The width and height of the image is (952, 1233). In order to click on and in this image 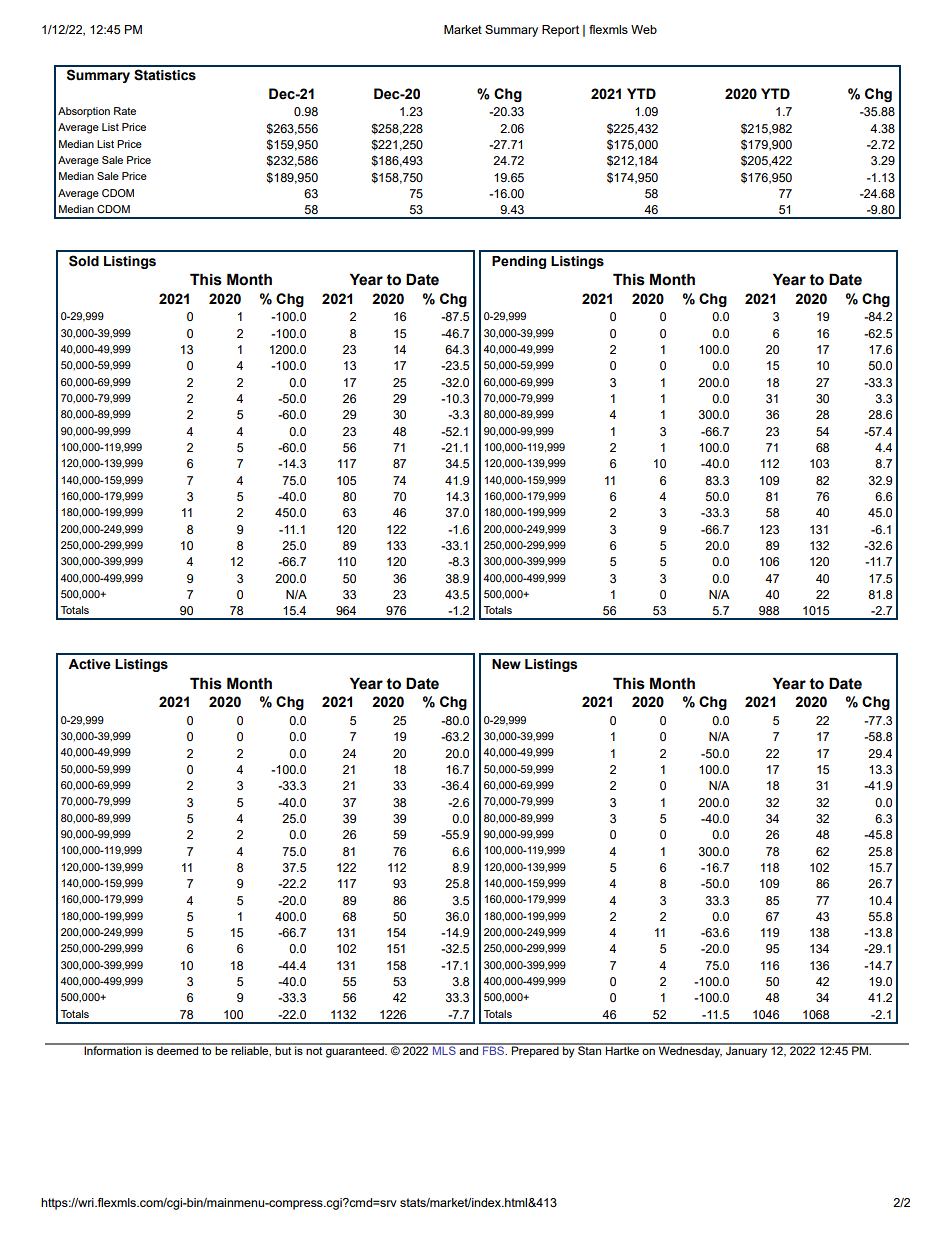, I will do `click(469, 1049)`.
